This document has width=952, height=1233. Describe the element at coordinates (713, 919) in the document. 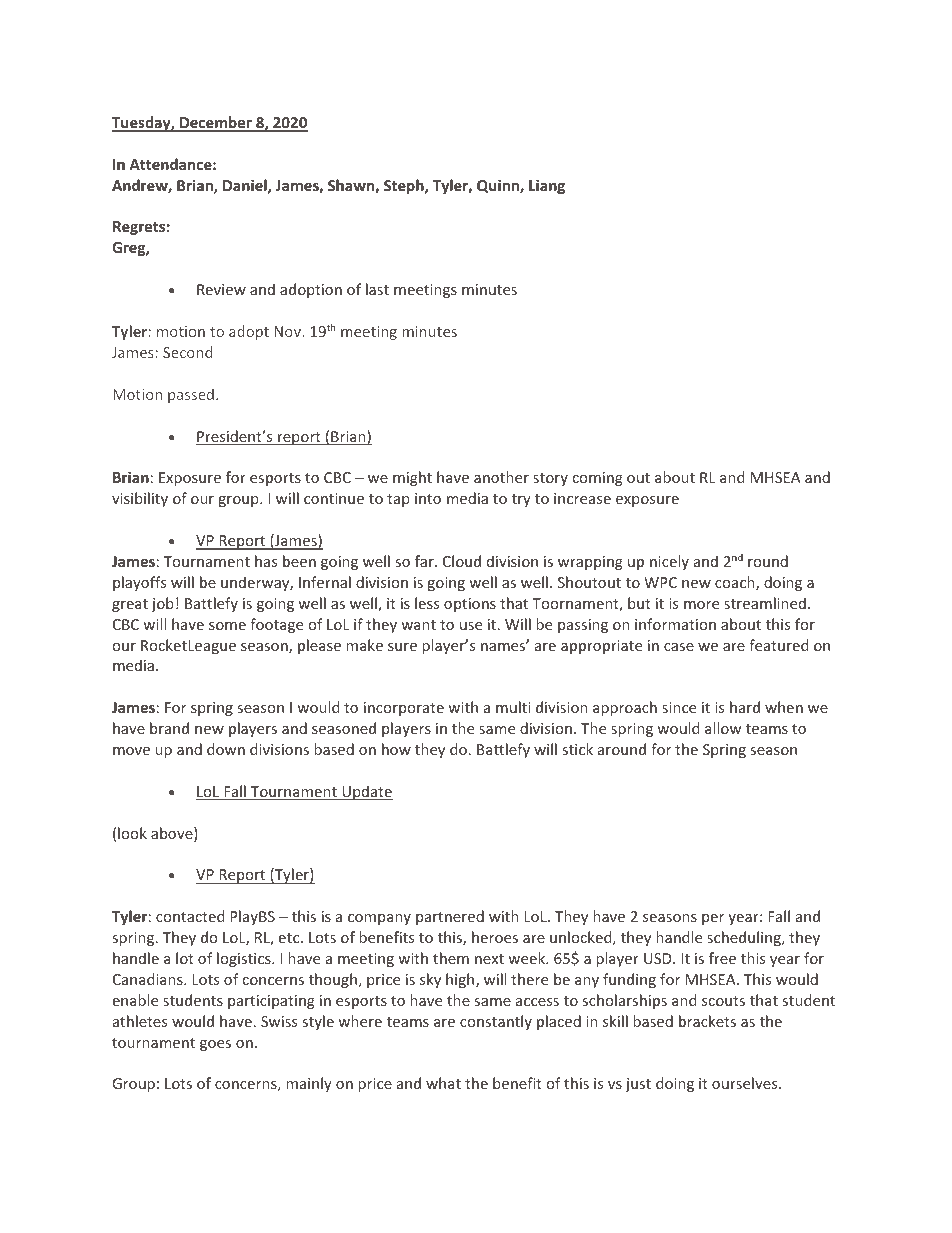

I see `per` at that location.
